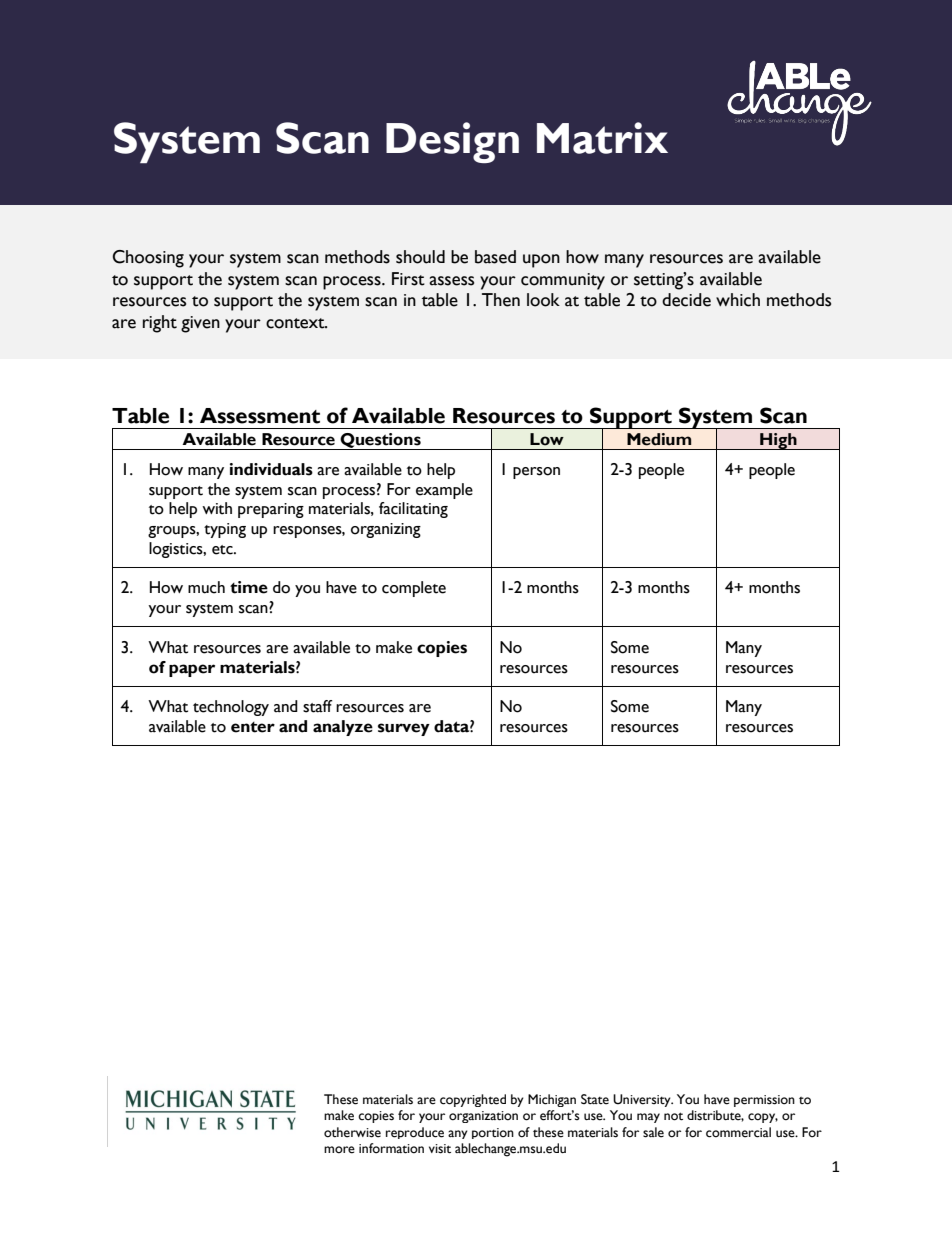 This image has width=952, height=1233. What do you see at coordinates (253, 727) in the image?
I see `enter` at bounding box center [253, 727].
